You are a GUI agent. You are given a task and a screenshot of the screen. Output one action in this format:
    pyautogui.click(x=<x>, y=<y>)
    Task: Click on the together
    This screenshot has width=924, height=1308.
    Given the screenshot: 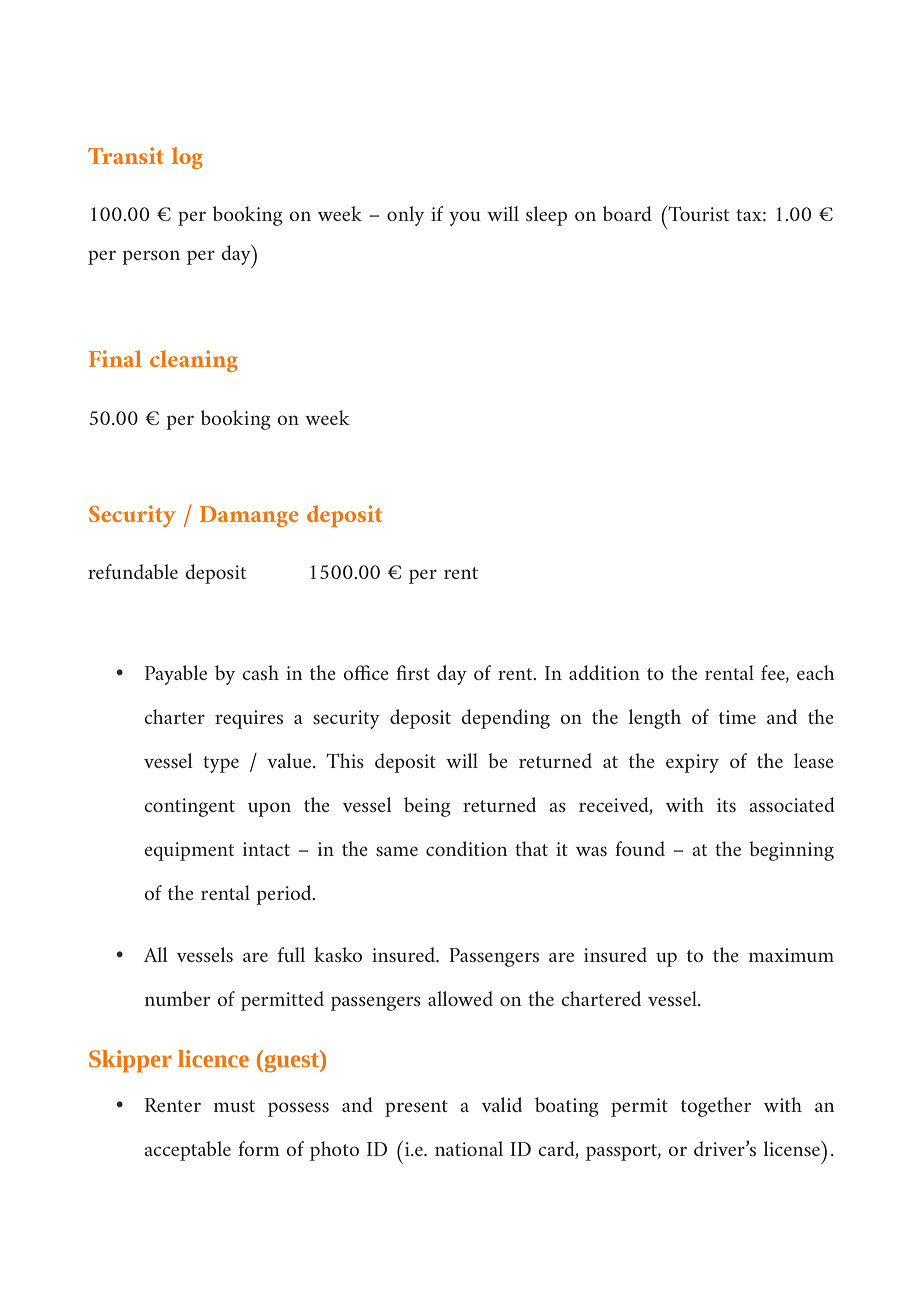 What is the action you would take?
    pyautogui.click(x=716, y=1107)
